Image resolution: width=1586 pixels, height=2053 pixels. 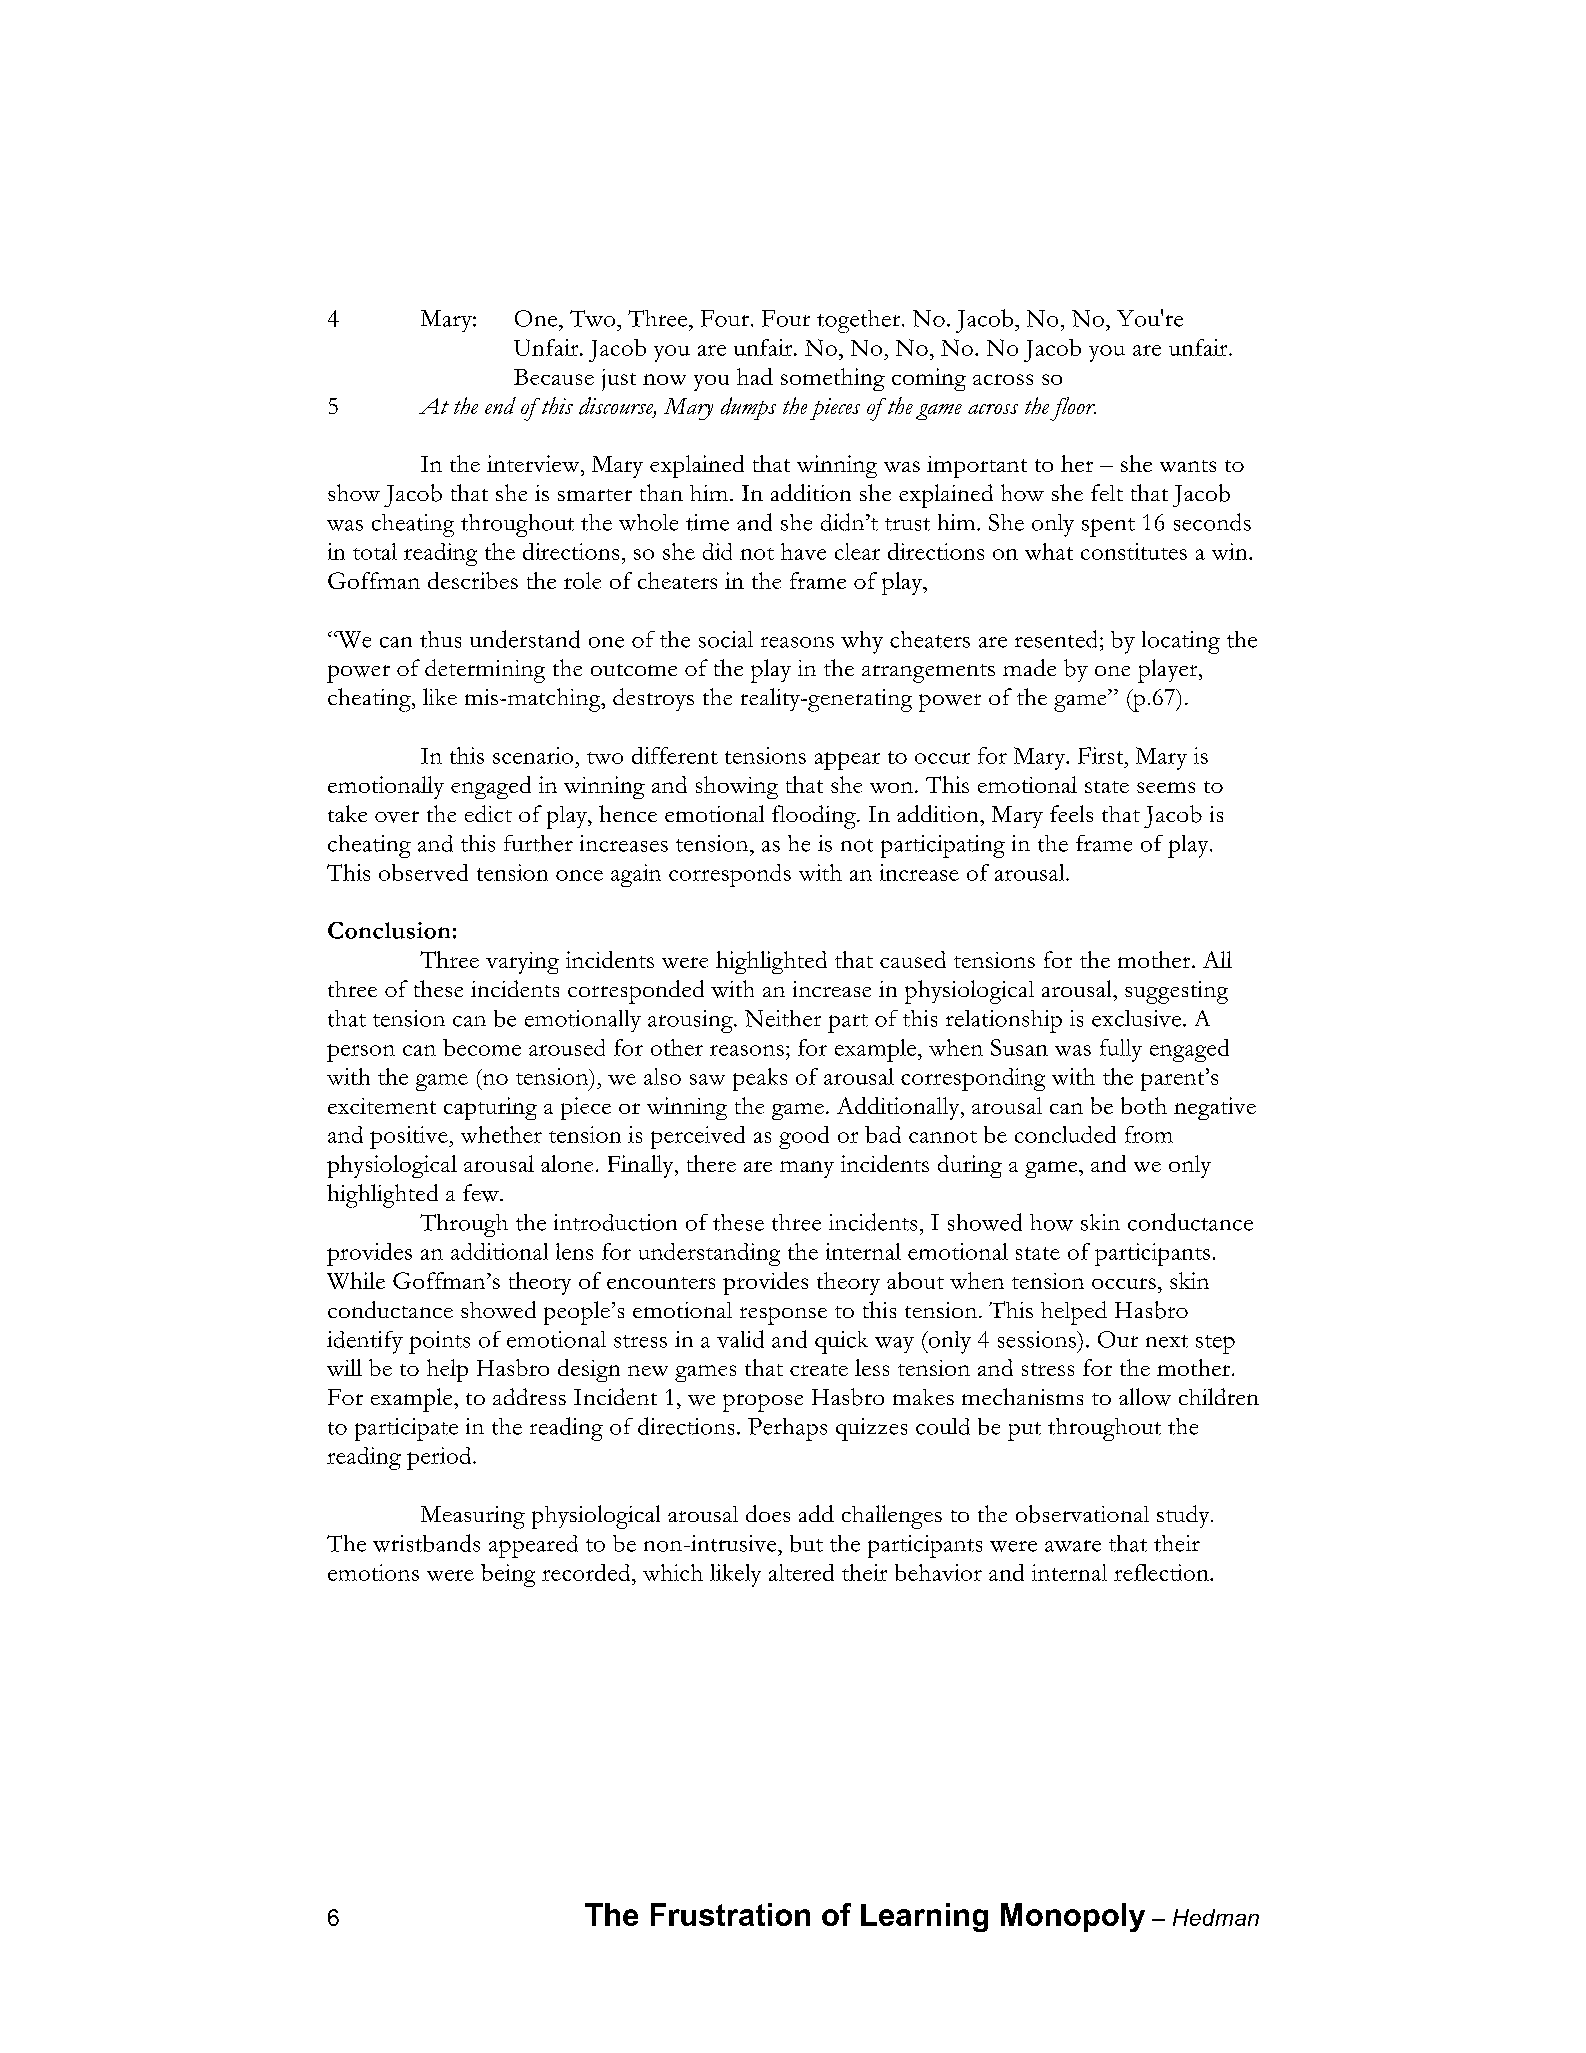 I want to click on feels, so click(x=1071, y=813).
